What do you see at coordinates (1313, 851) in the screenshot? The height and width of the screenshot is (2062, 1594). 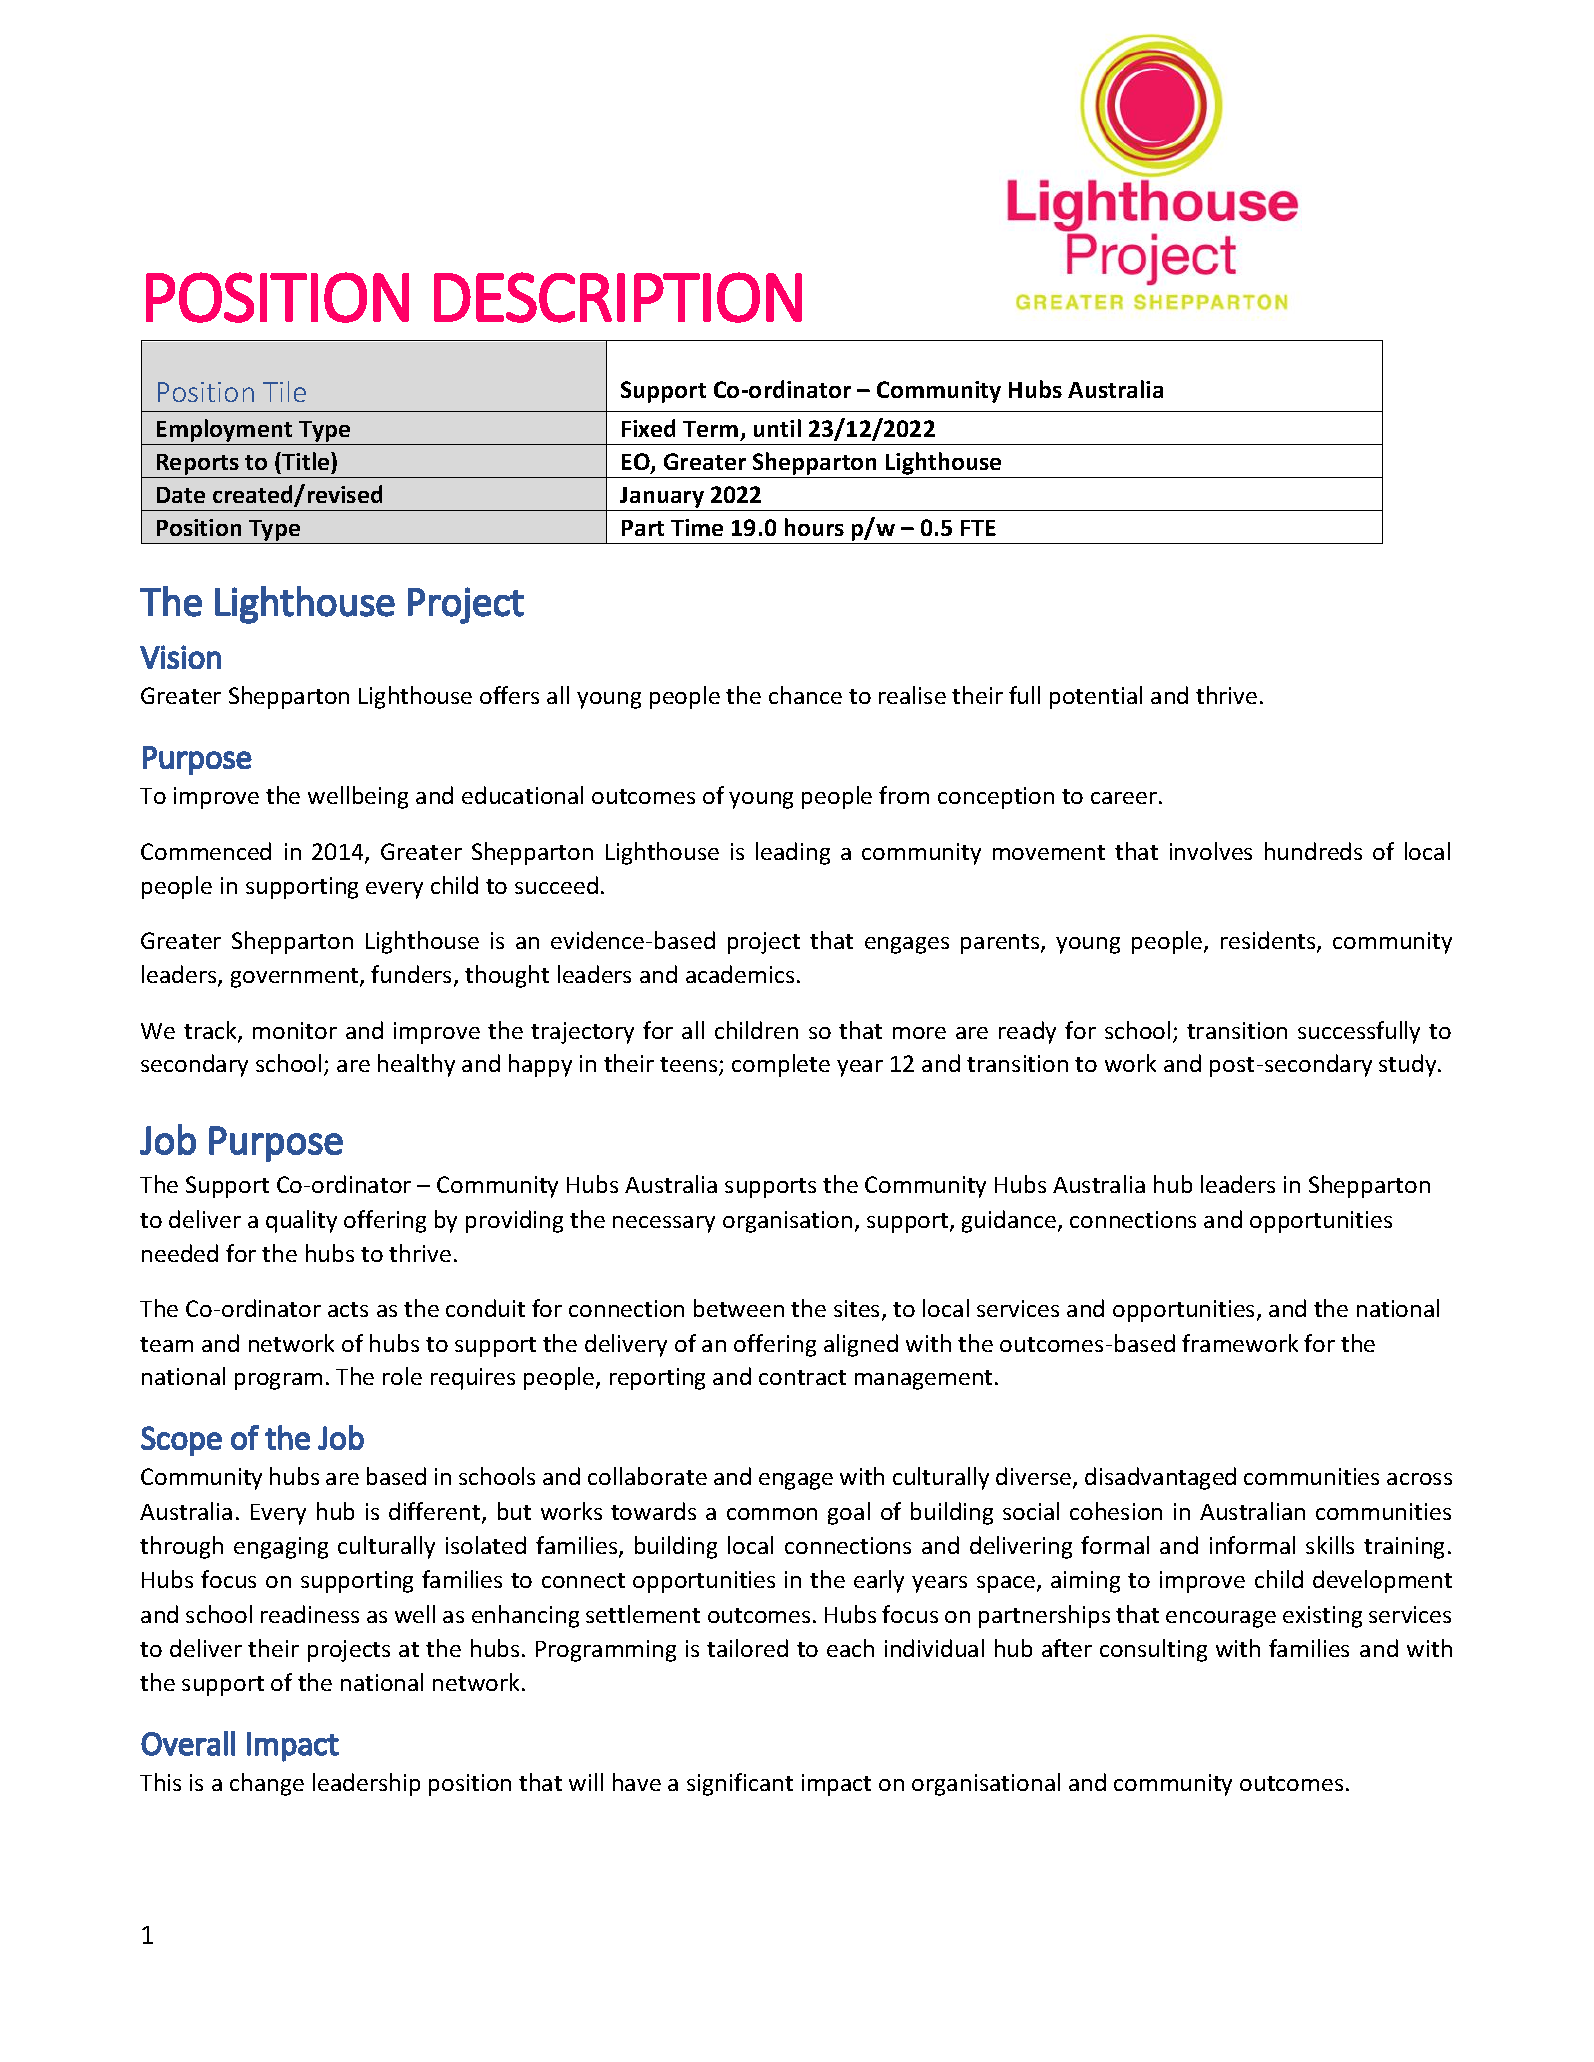 I see `hundreds` at bounding box center [1313, 851].
